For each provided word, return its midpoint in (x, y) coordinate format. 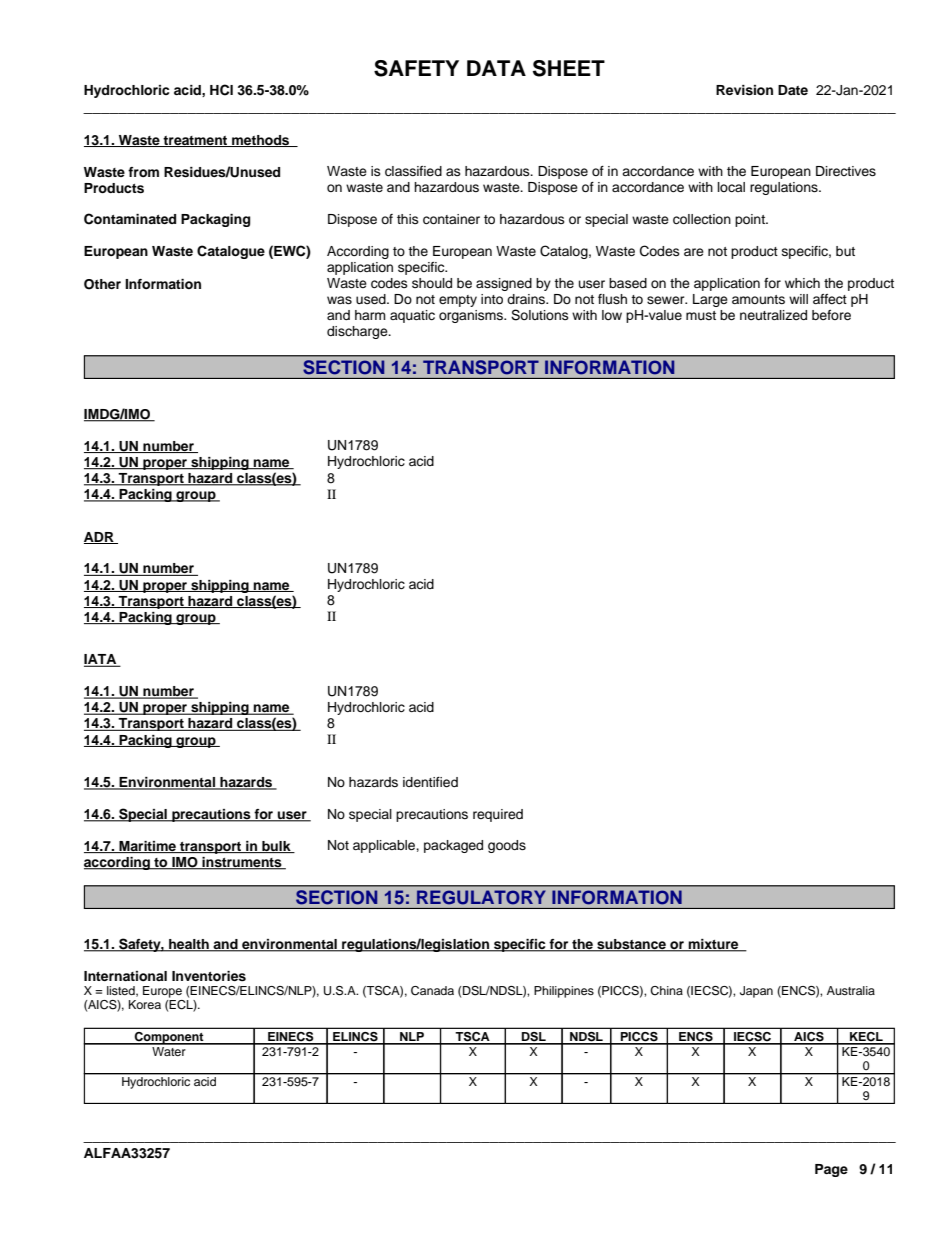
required (498, 815)
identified (430, 782)
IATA (101, 660)
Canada (432, 991)
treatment (196, 141)
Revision (744, 90)
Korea (145, 1004)
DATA (496, 68)
